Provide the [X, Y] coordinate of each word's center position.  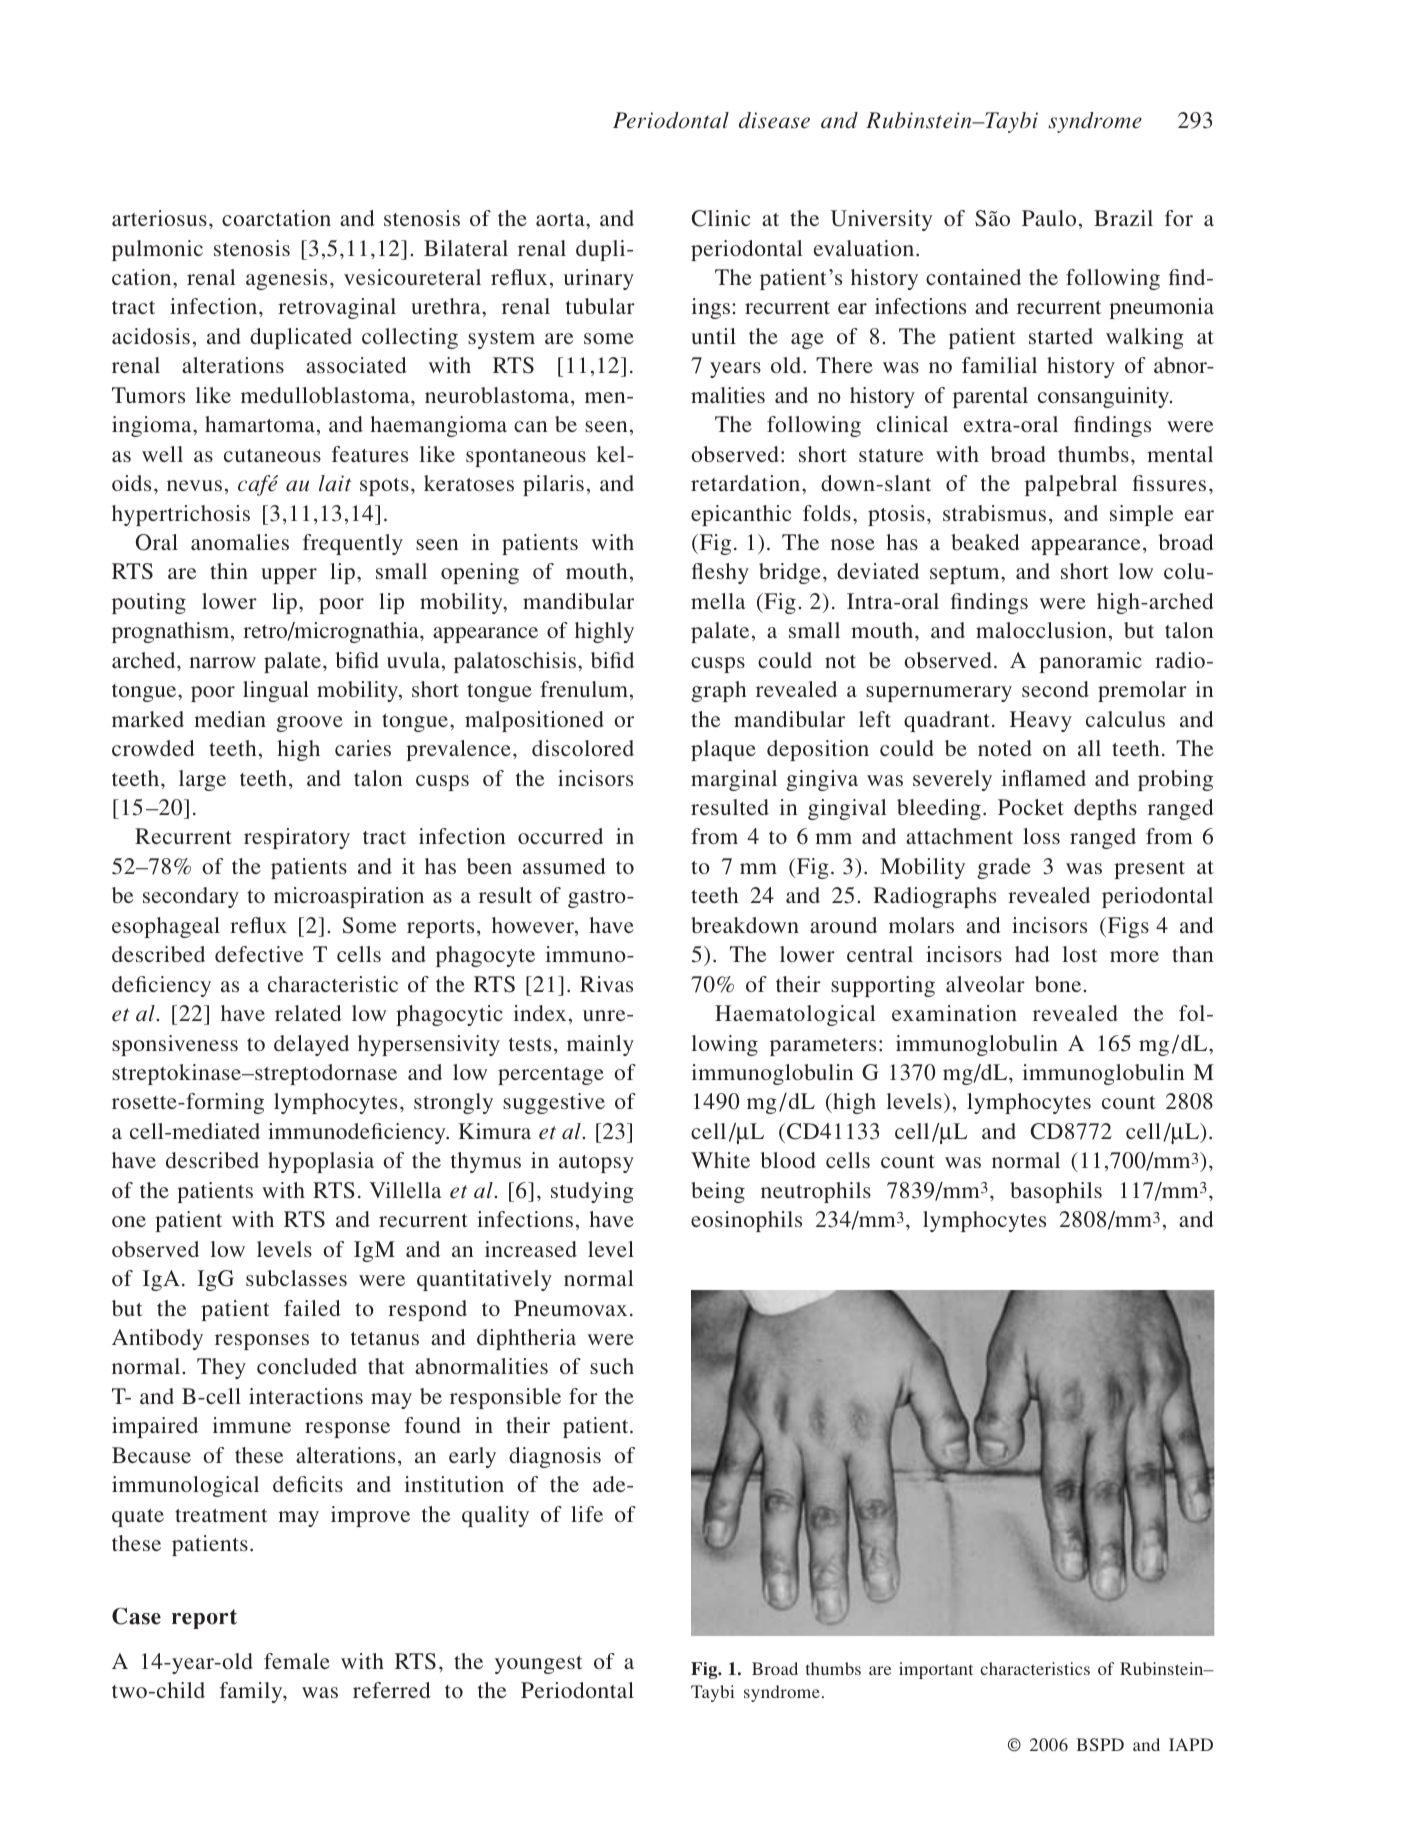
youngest [539, 1665]
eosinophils [746, 1221]
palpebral [1071, 485]
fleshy [720, 573]
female [297, 1661]
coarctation [276, 218]
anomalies [240, 542]
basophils [1056, 1192]
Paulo [1049, 218]
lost [1080, 954]
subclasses [296, 1278]
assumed [564, 866]
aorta [561, 219]
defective [259, 954]
